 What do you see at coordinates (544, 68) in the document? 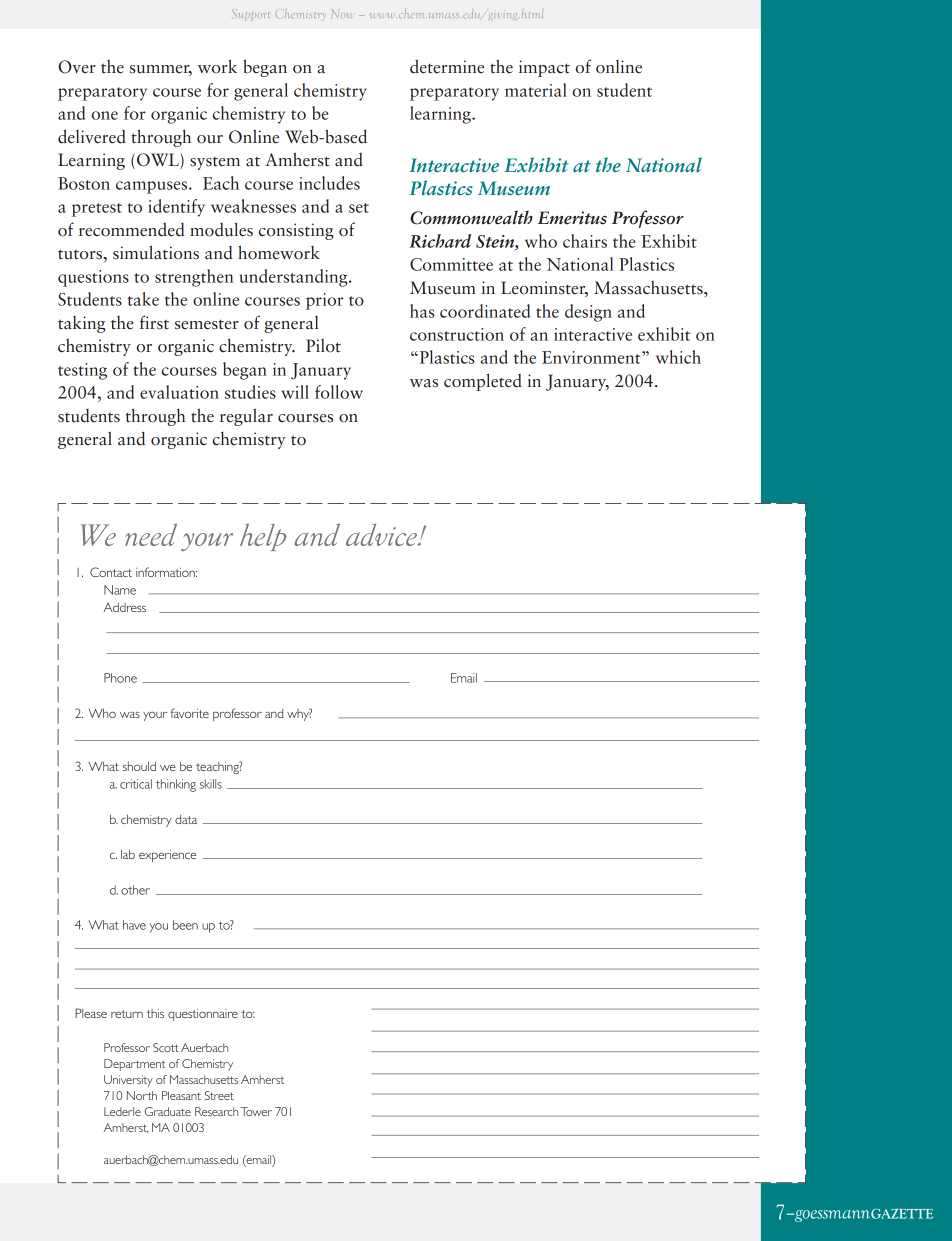
I see `impact` at bounding box center [544, 68].
